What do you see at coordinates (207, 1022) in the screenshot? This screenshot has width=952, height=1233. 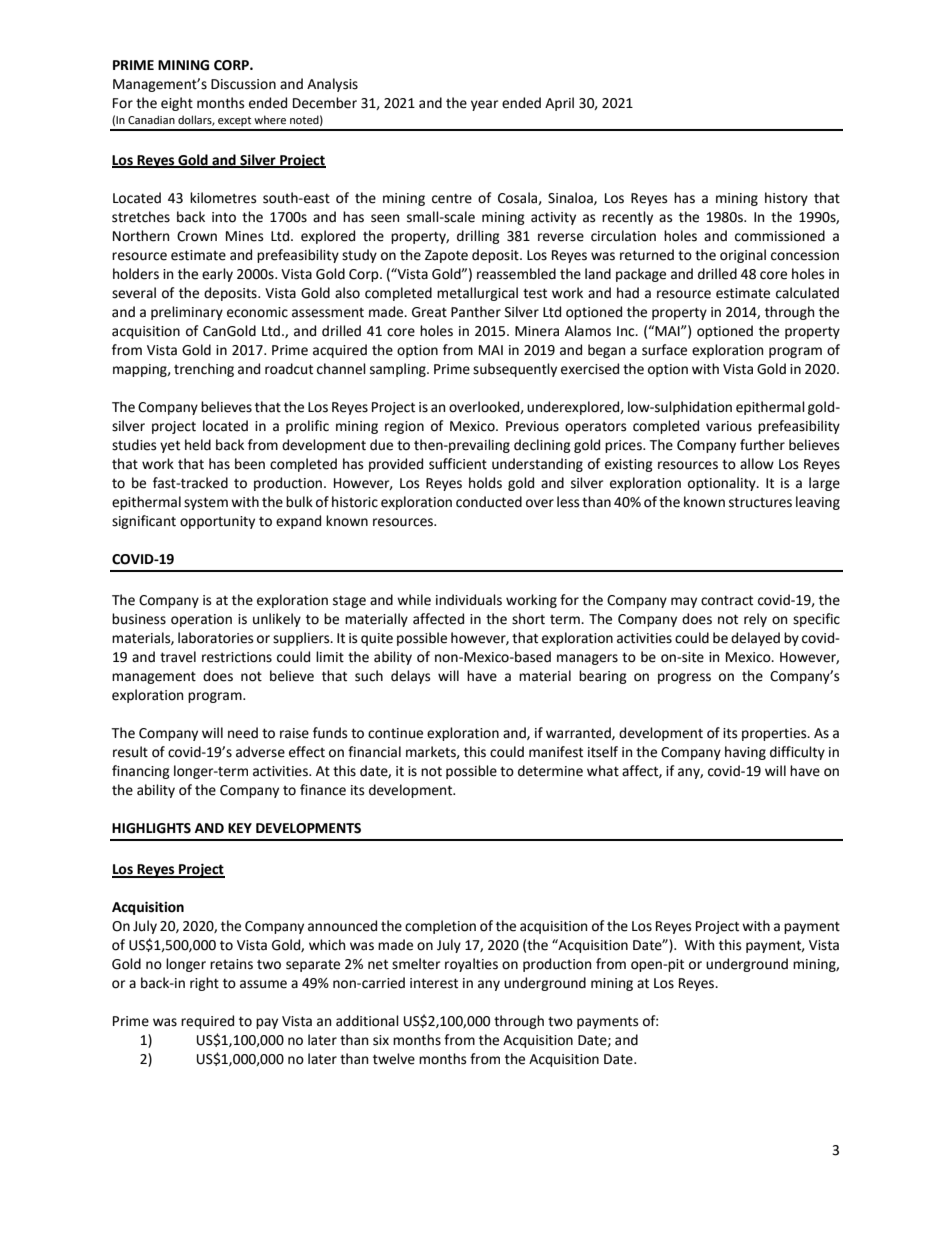 I see `required` at bounding box center [207, 1022].
